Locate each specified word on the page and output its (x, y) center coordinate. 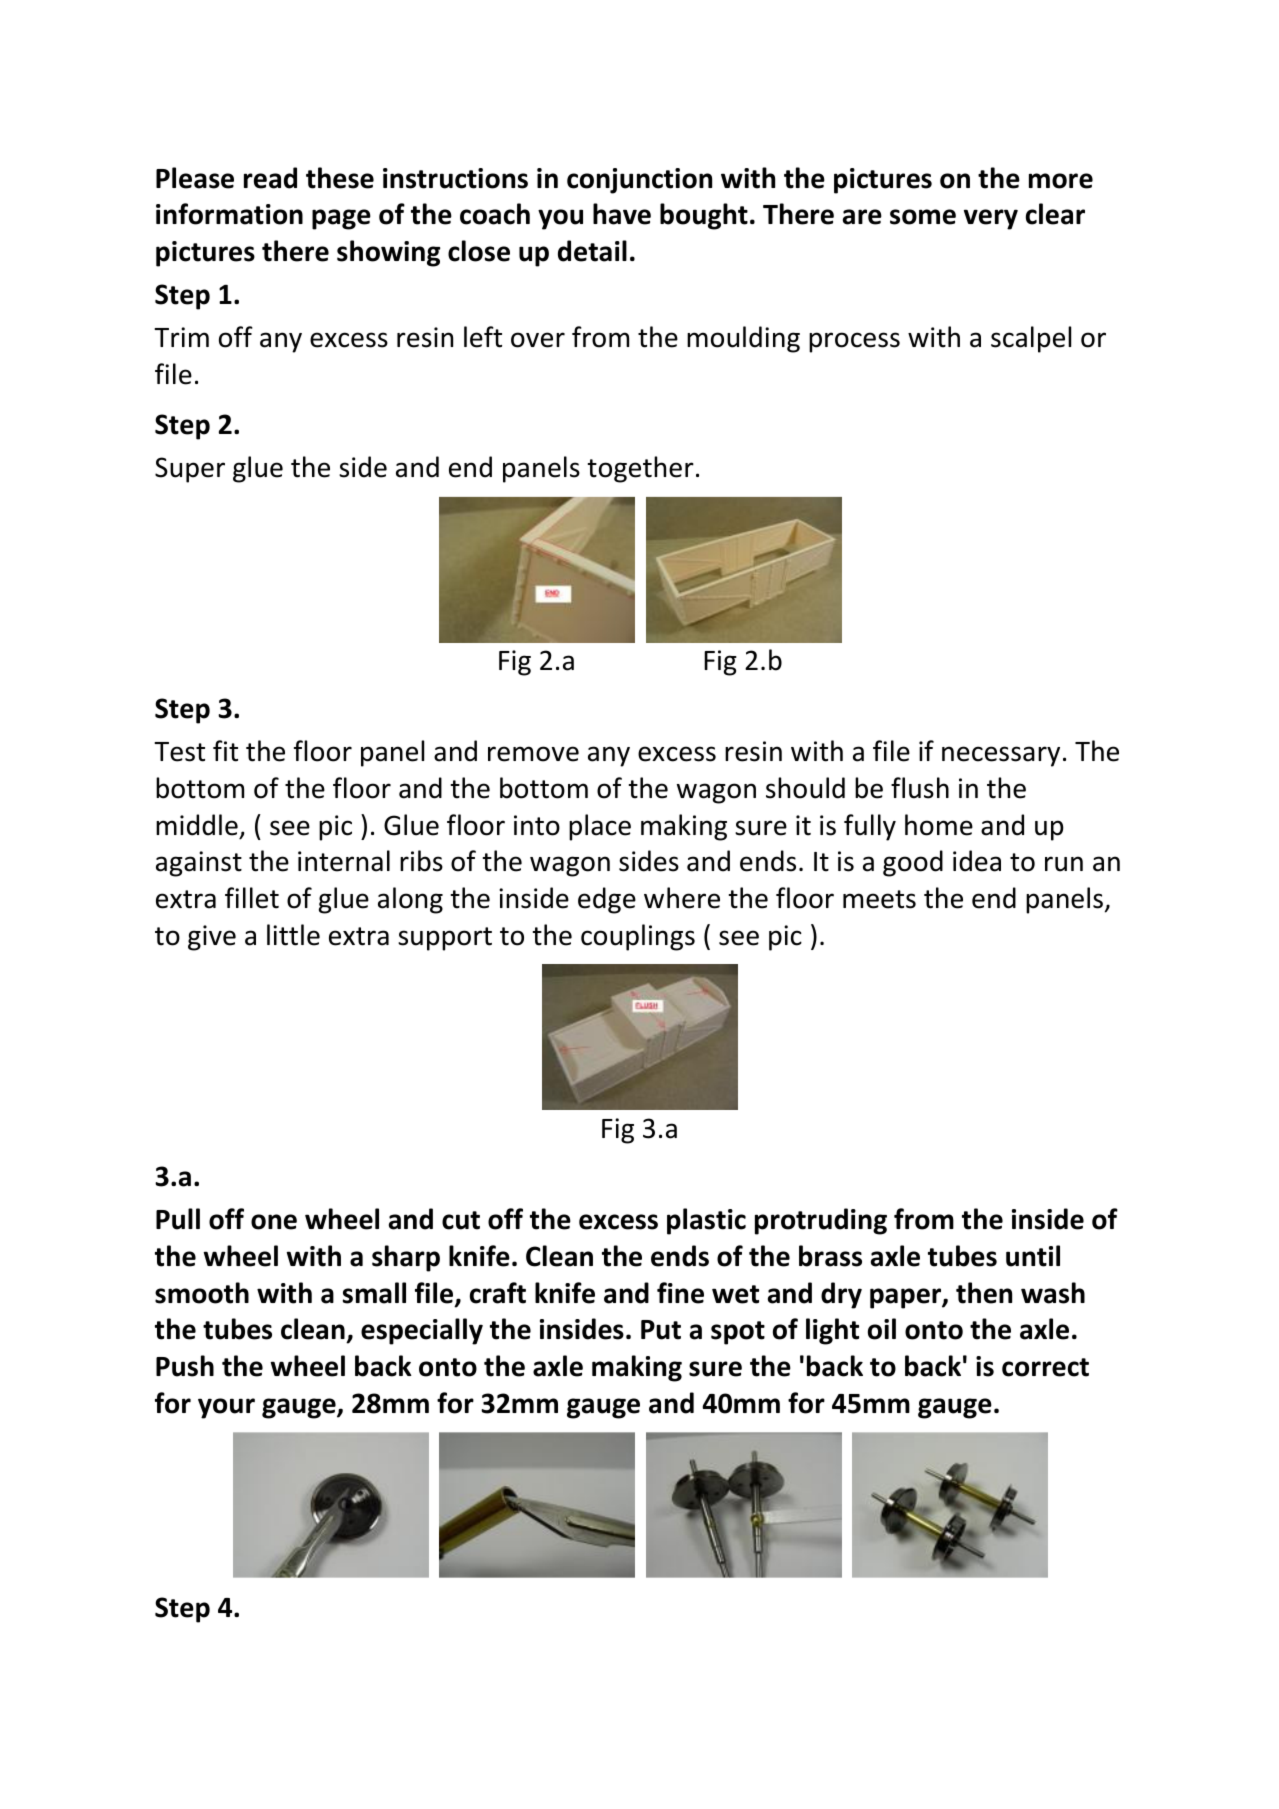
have (622, 214)
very (991, 219)
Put (661, 1330)
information (229, 214)
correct (1045, 1367)
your (226, 1408)
